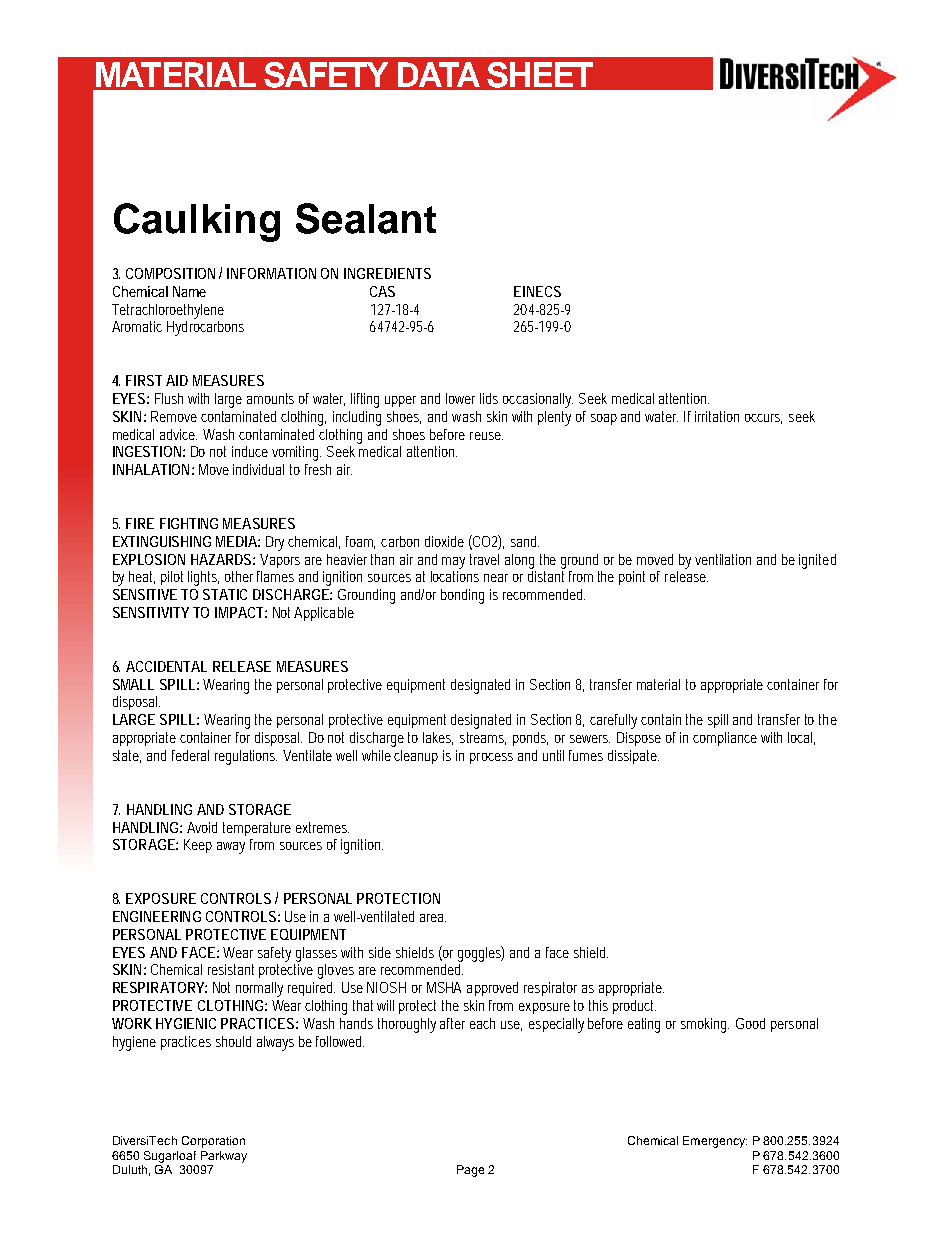 This image has height=1233, width=952. Describe the element at coordinates (462, 596) in the image. I see `bonding` at that location.
